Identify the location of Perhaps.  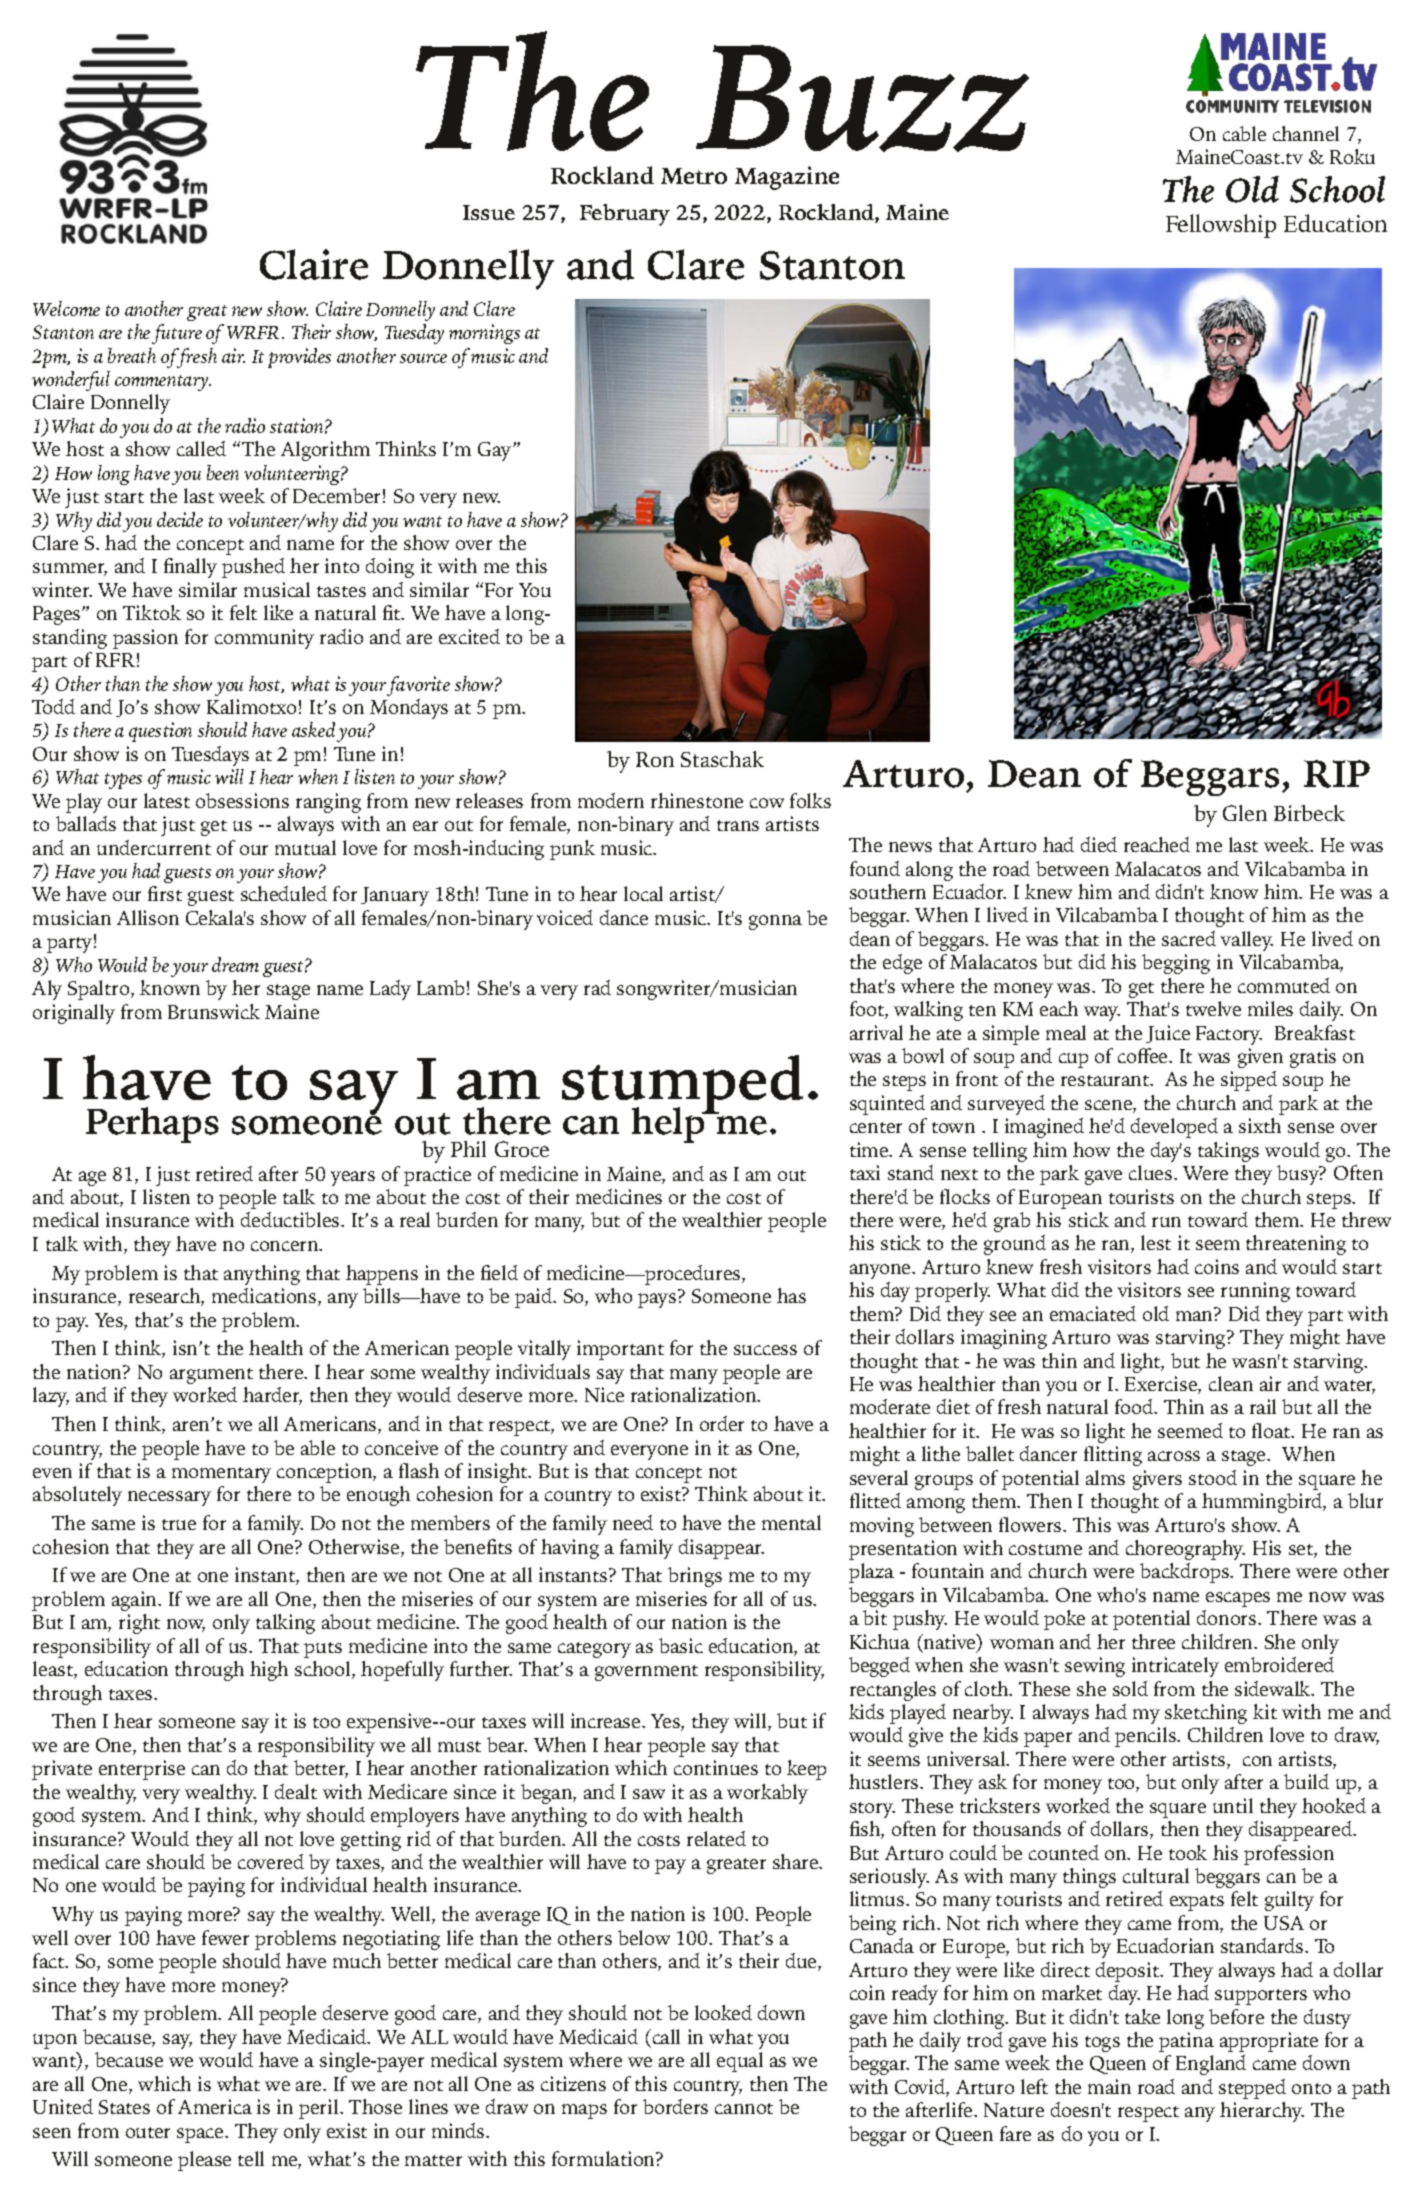
(152, 1125).
